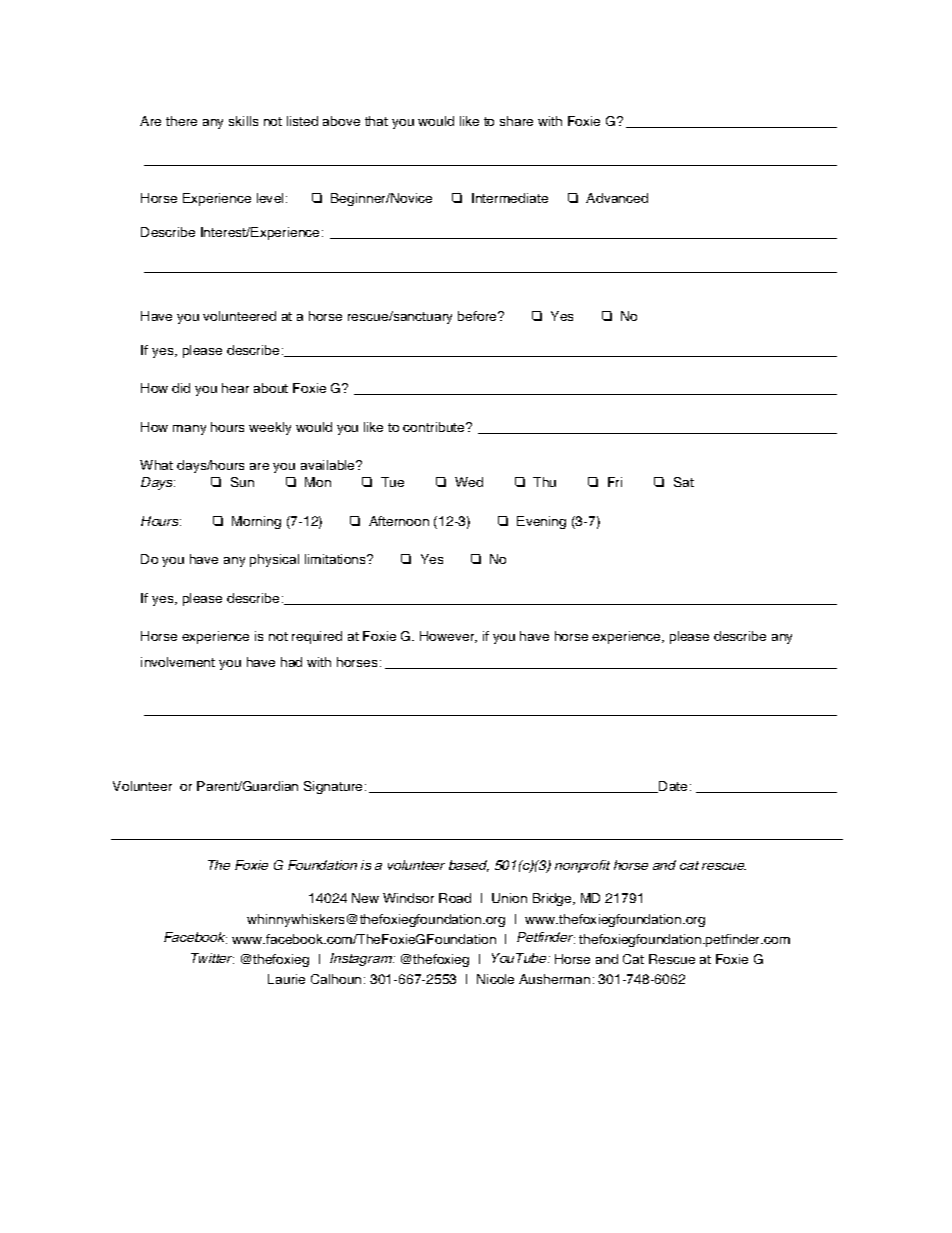 The width and height of the screenshot is (952, 1233). What do you see at coordinates (582, 866) in the screenshot?
I see `nonprofit` at bounding box center [582, 866].
